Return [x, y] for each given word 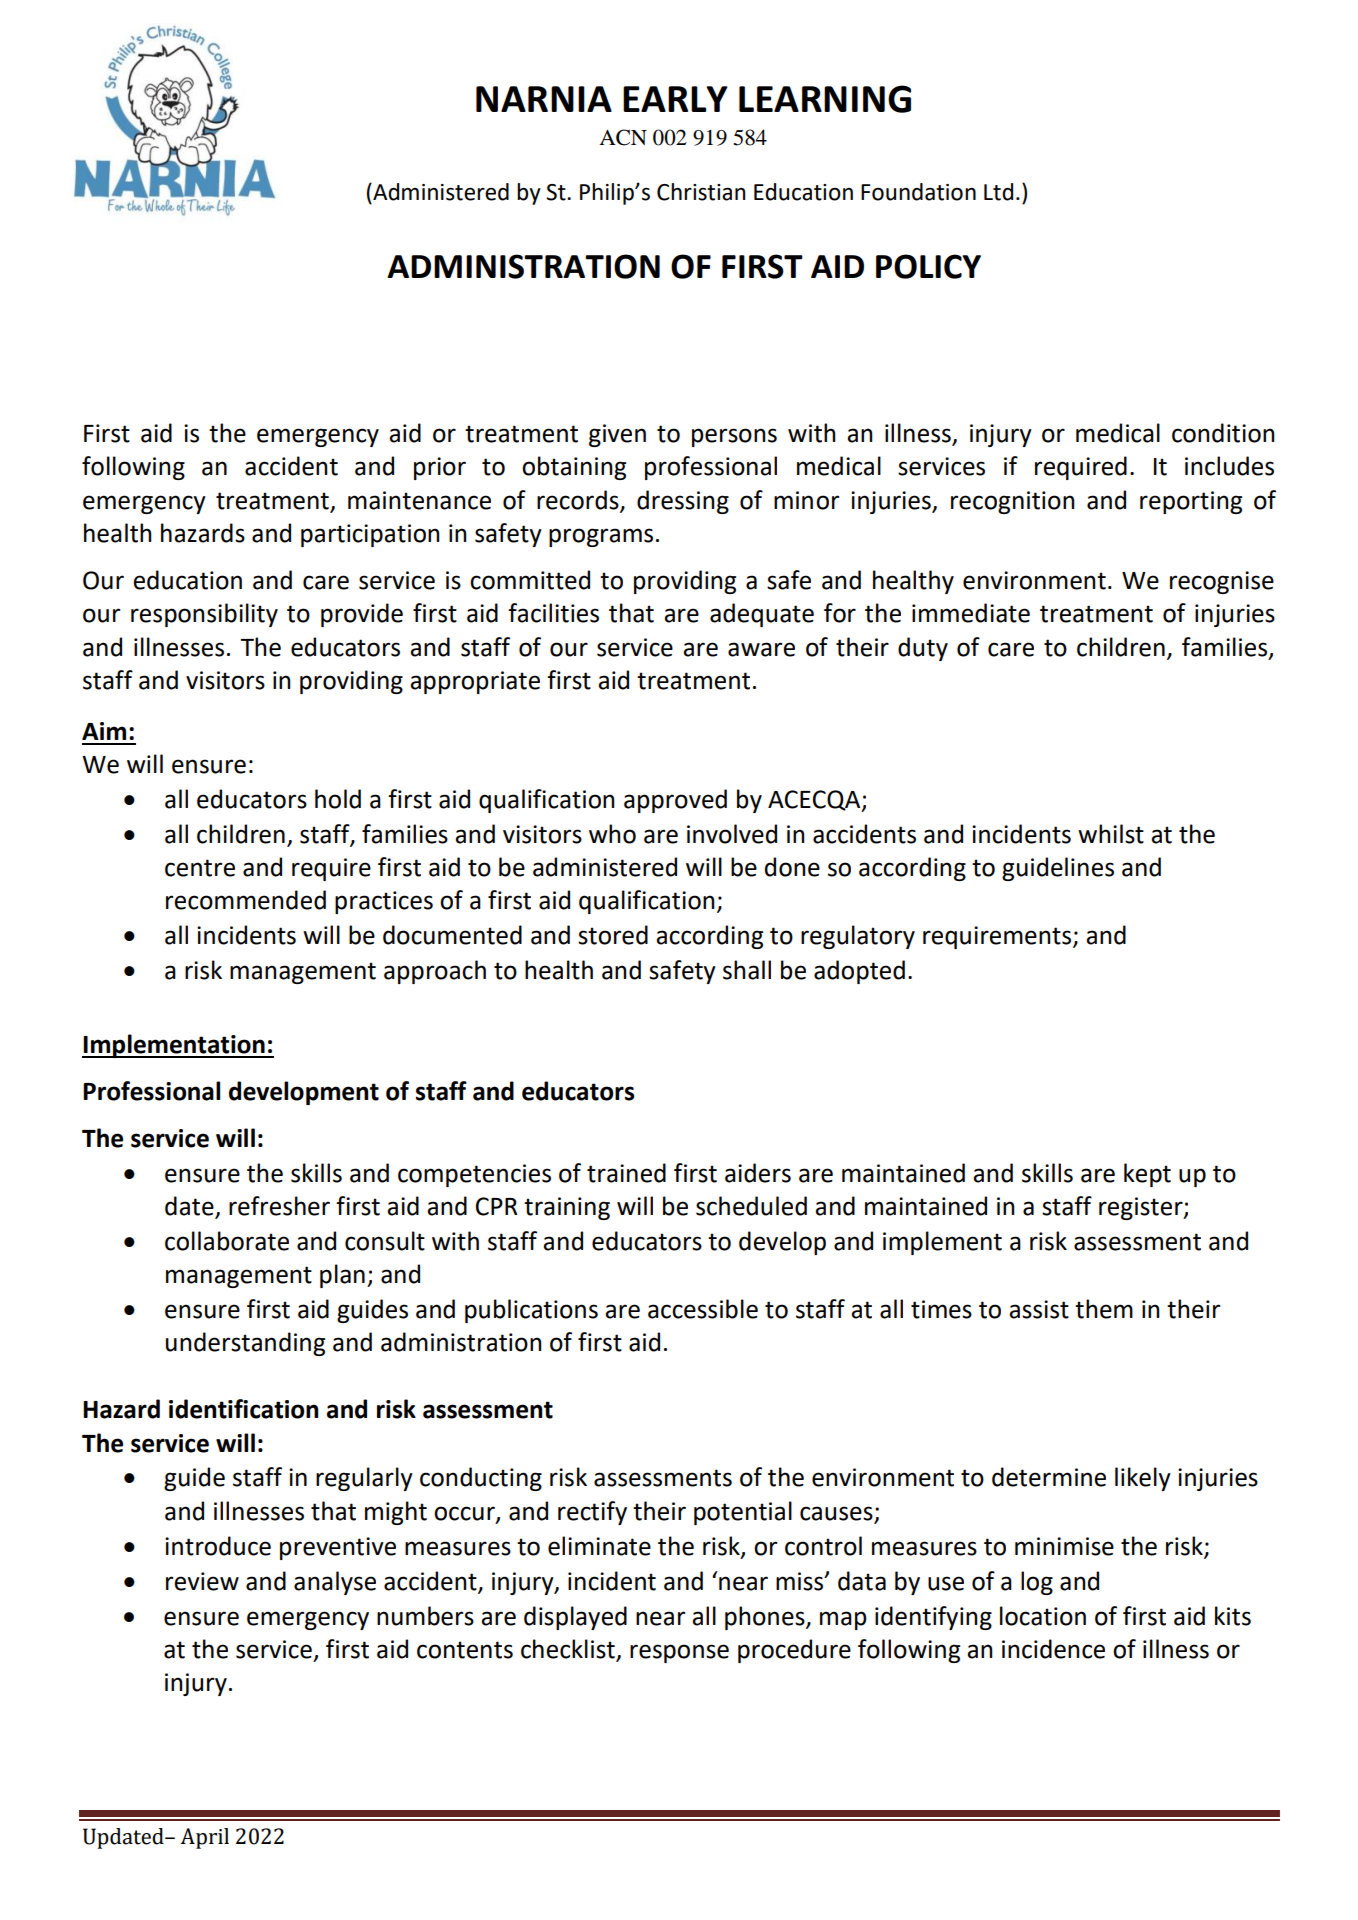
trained [626, 1173]
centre [200, 868]
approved [675, 801]
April [204, 1838]
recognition [1012, 502]
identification [244, 1409]
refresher [279, 1206]
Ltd [998, 192]
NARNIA [544, 99]
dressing [683, 502]
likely [1143, 1479]
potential [743, 1513]
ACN [623, 137]
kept [1147, 1175]
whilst [1111, 834]
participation [370, 535]
